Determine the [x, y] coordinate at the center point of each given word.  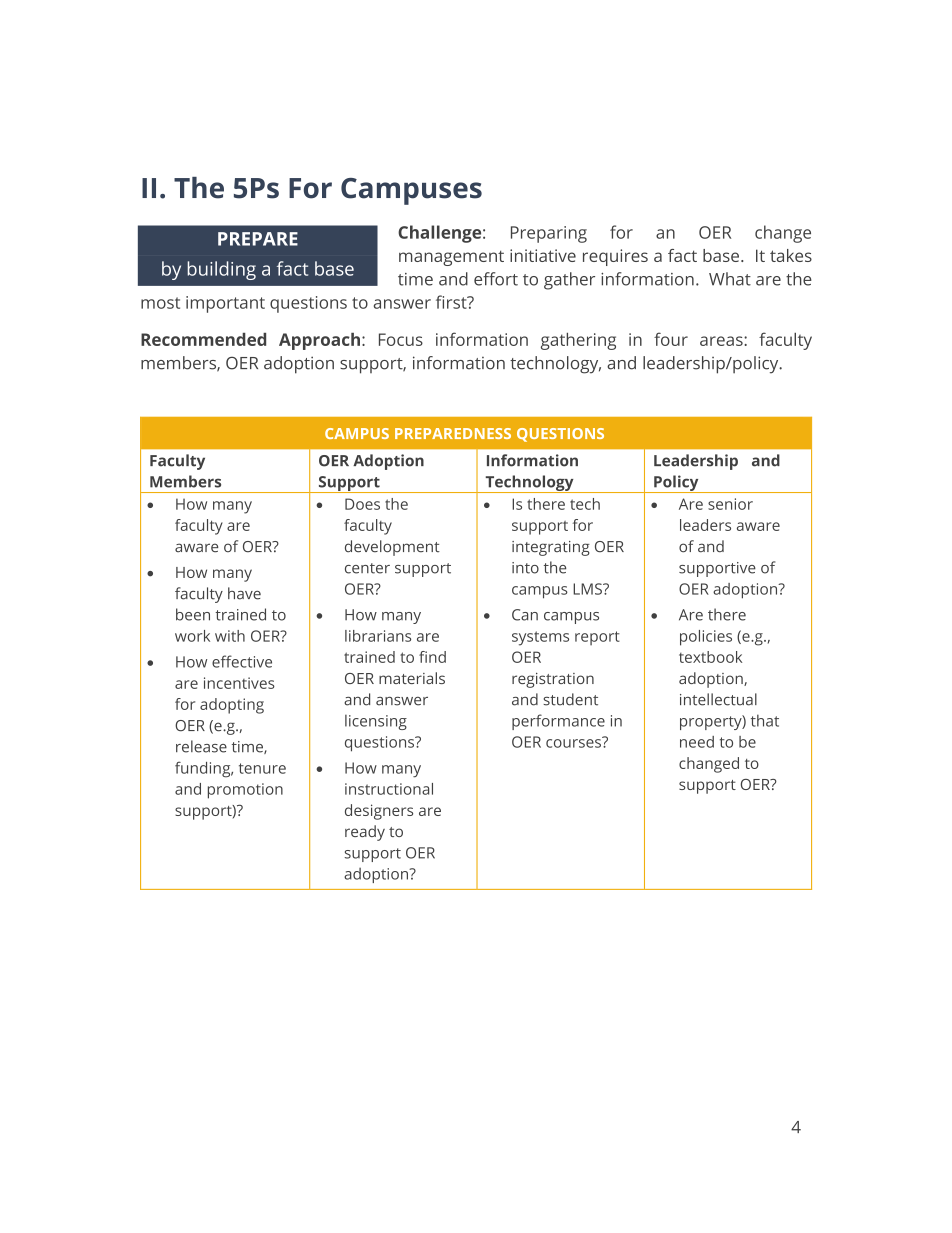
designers [379, 812]
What [730, 279]
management [451, 258]
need [697, 742]
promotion [245, 791]
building [221, 270]
